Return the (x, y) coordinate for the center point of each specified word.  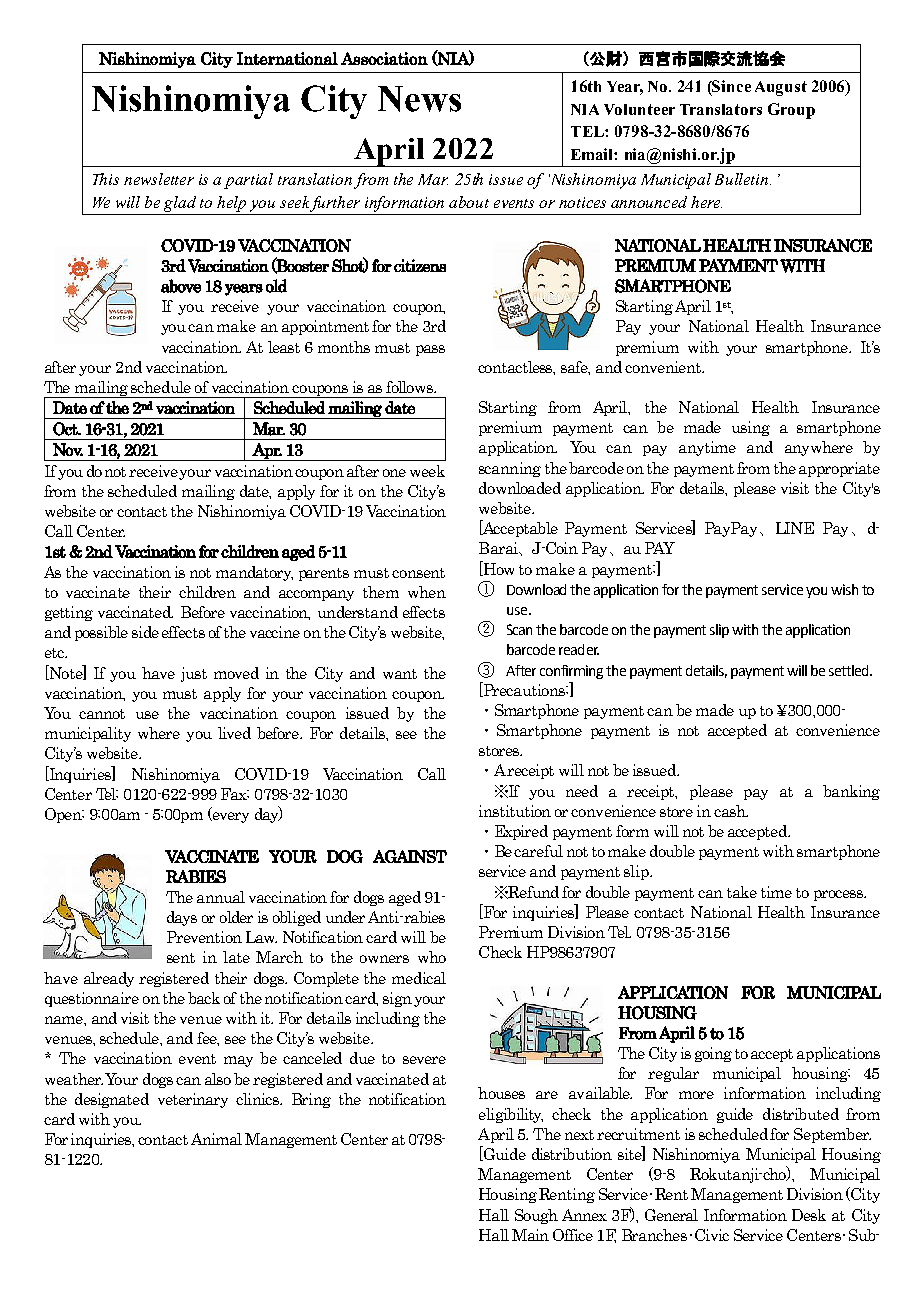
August (781, 88)
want (400, 674)
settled (850, 670)
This (106, 179)
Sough (536, 1216)
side (145, 632)
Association (384, 58)
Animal (216, 1139)
